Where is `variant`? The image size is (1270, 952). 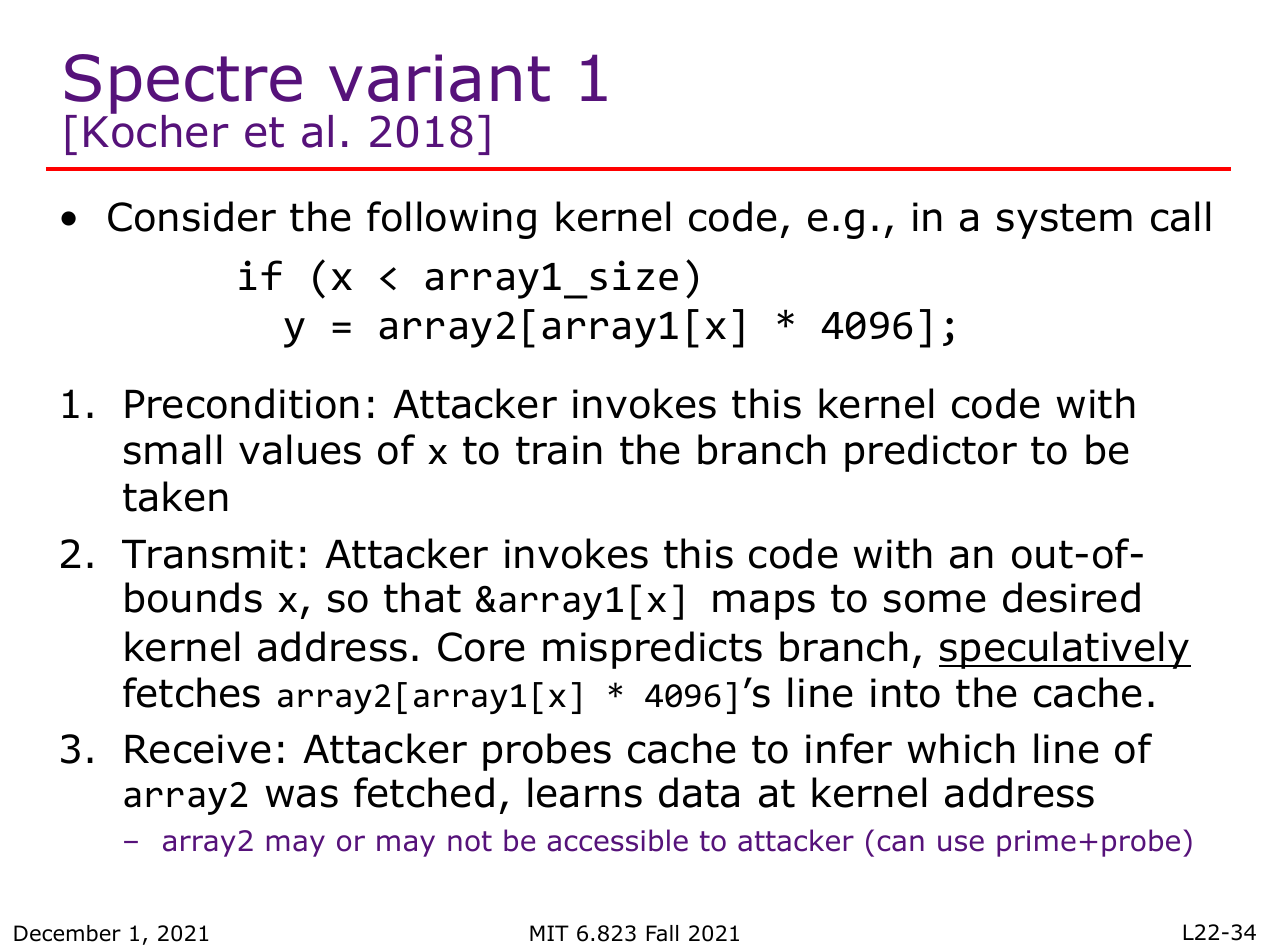 variant is located at coordinates (439, 78).
